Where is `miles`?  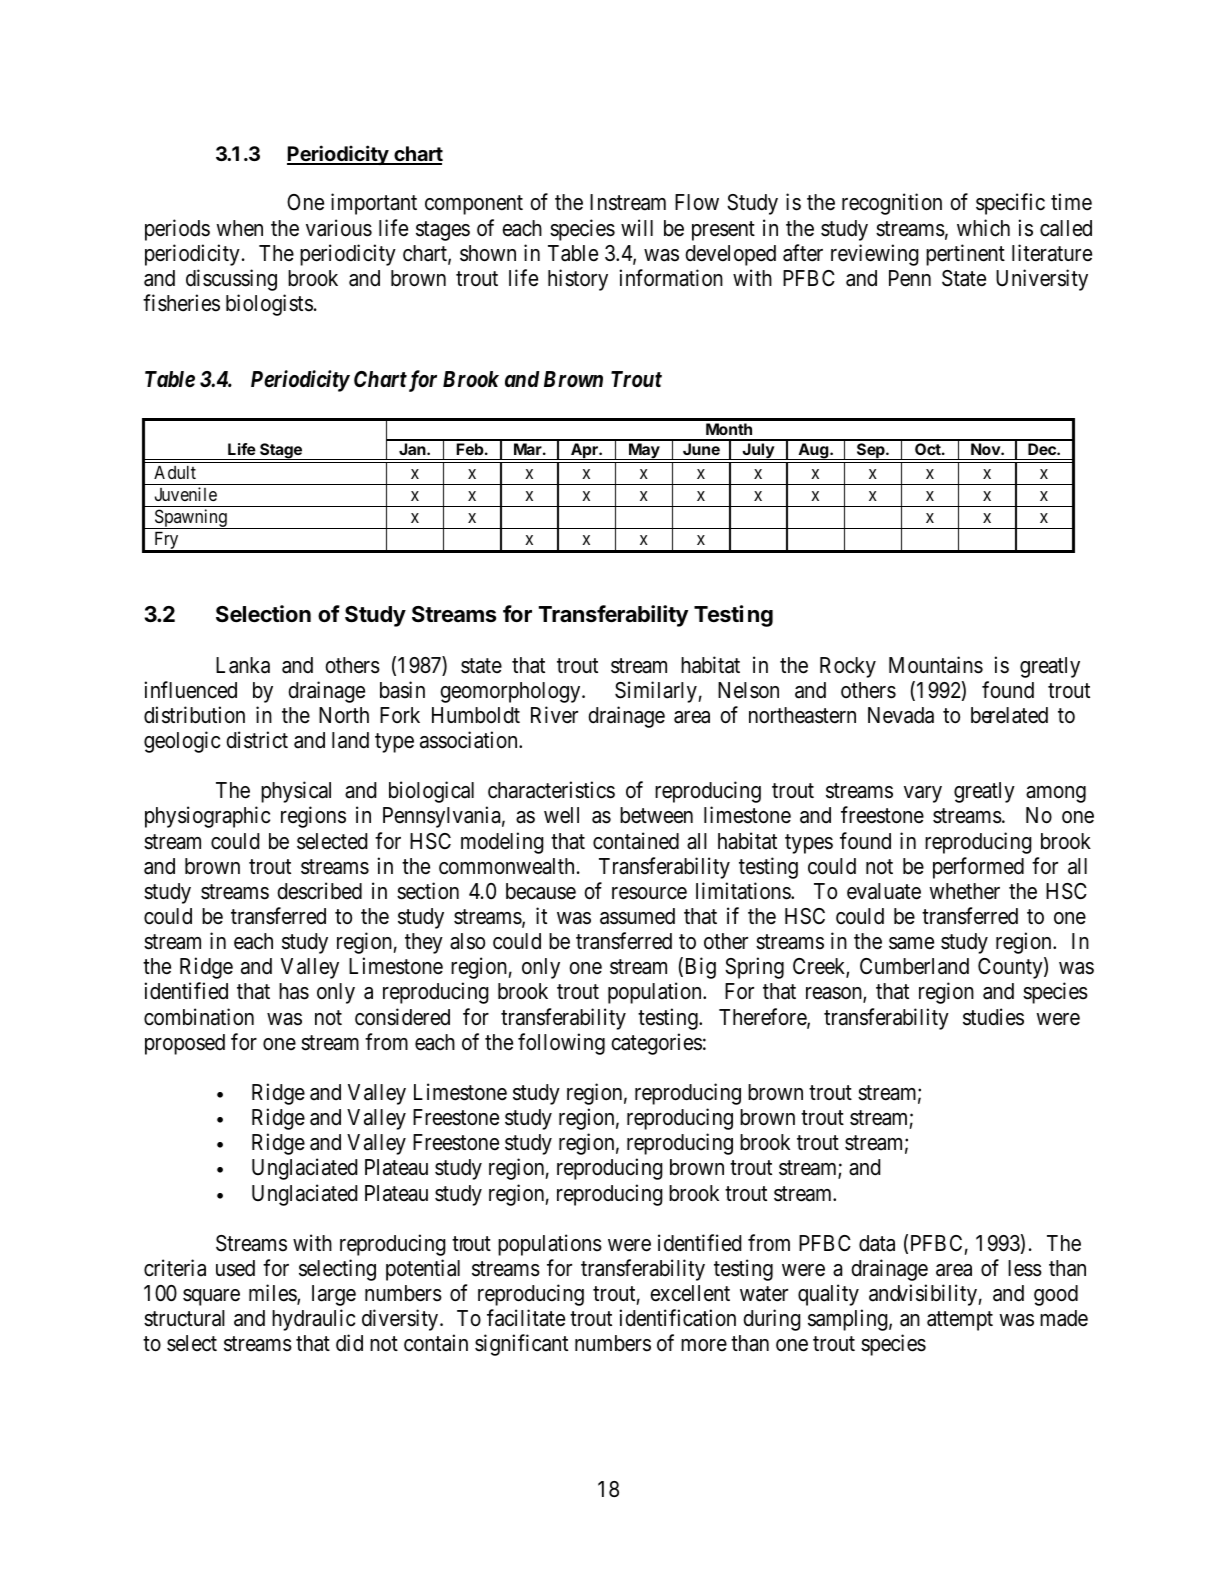 miles is located at coordinates (273, 1294).
